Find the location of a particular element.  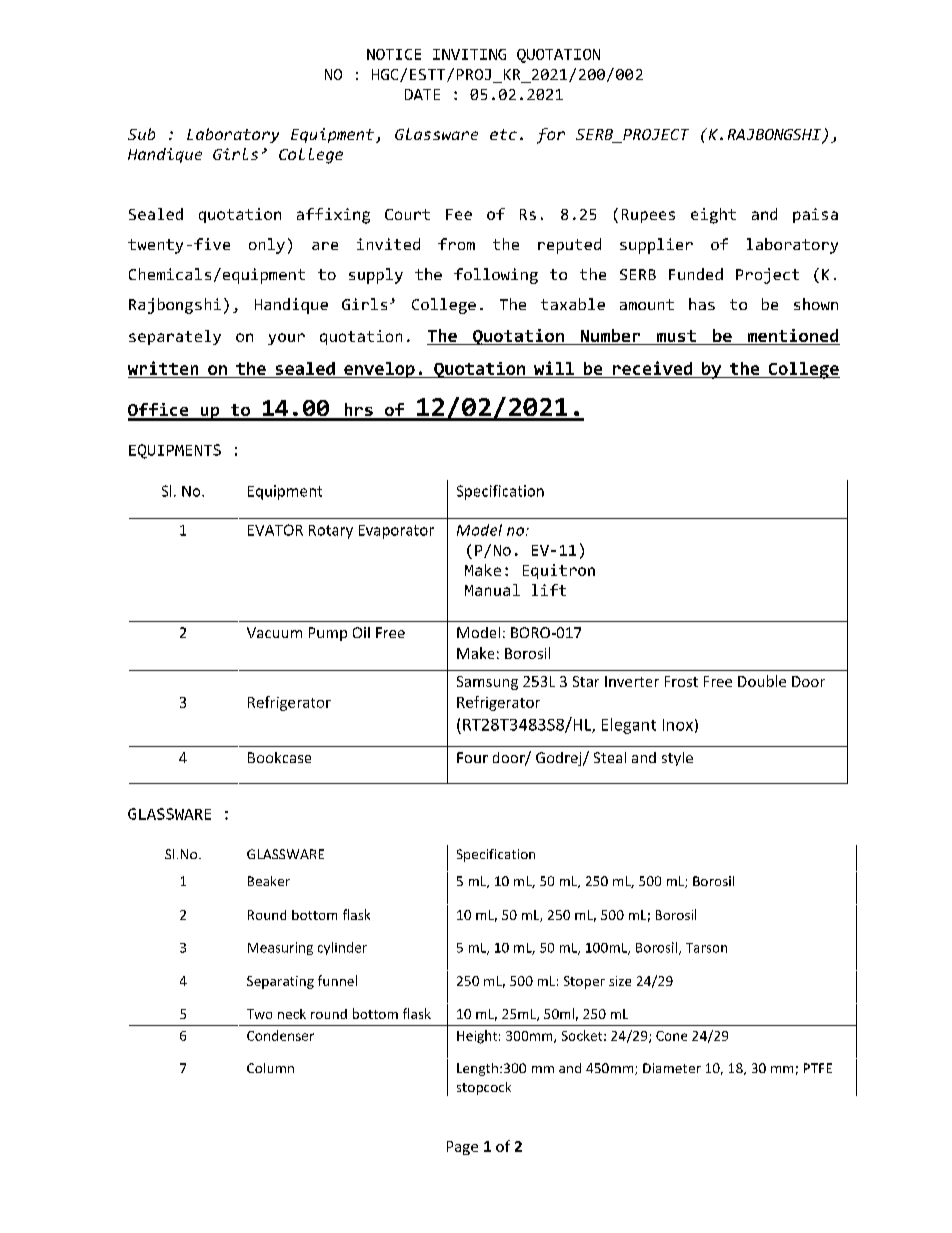

Four is located at coordinates (472, 757).
